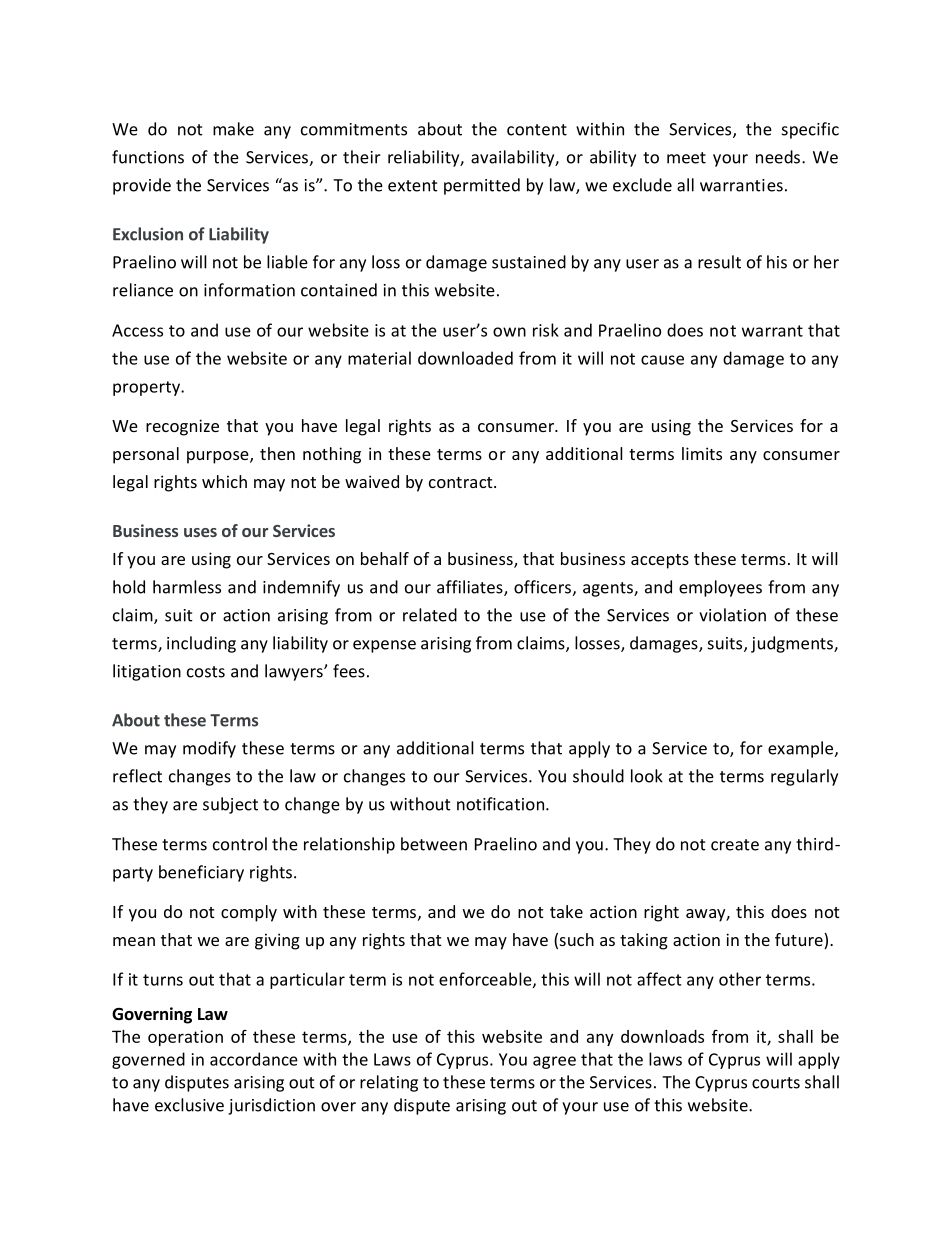 The width and height of the screenshot is (952, 1233). Describe the element at coordinates (702, 453) in the screenshot. I see `limits` at that location.
